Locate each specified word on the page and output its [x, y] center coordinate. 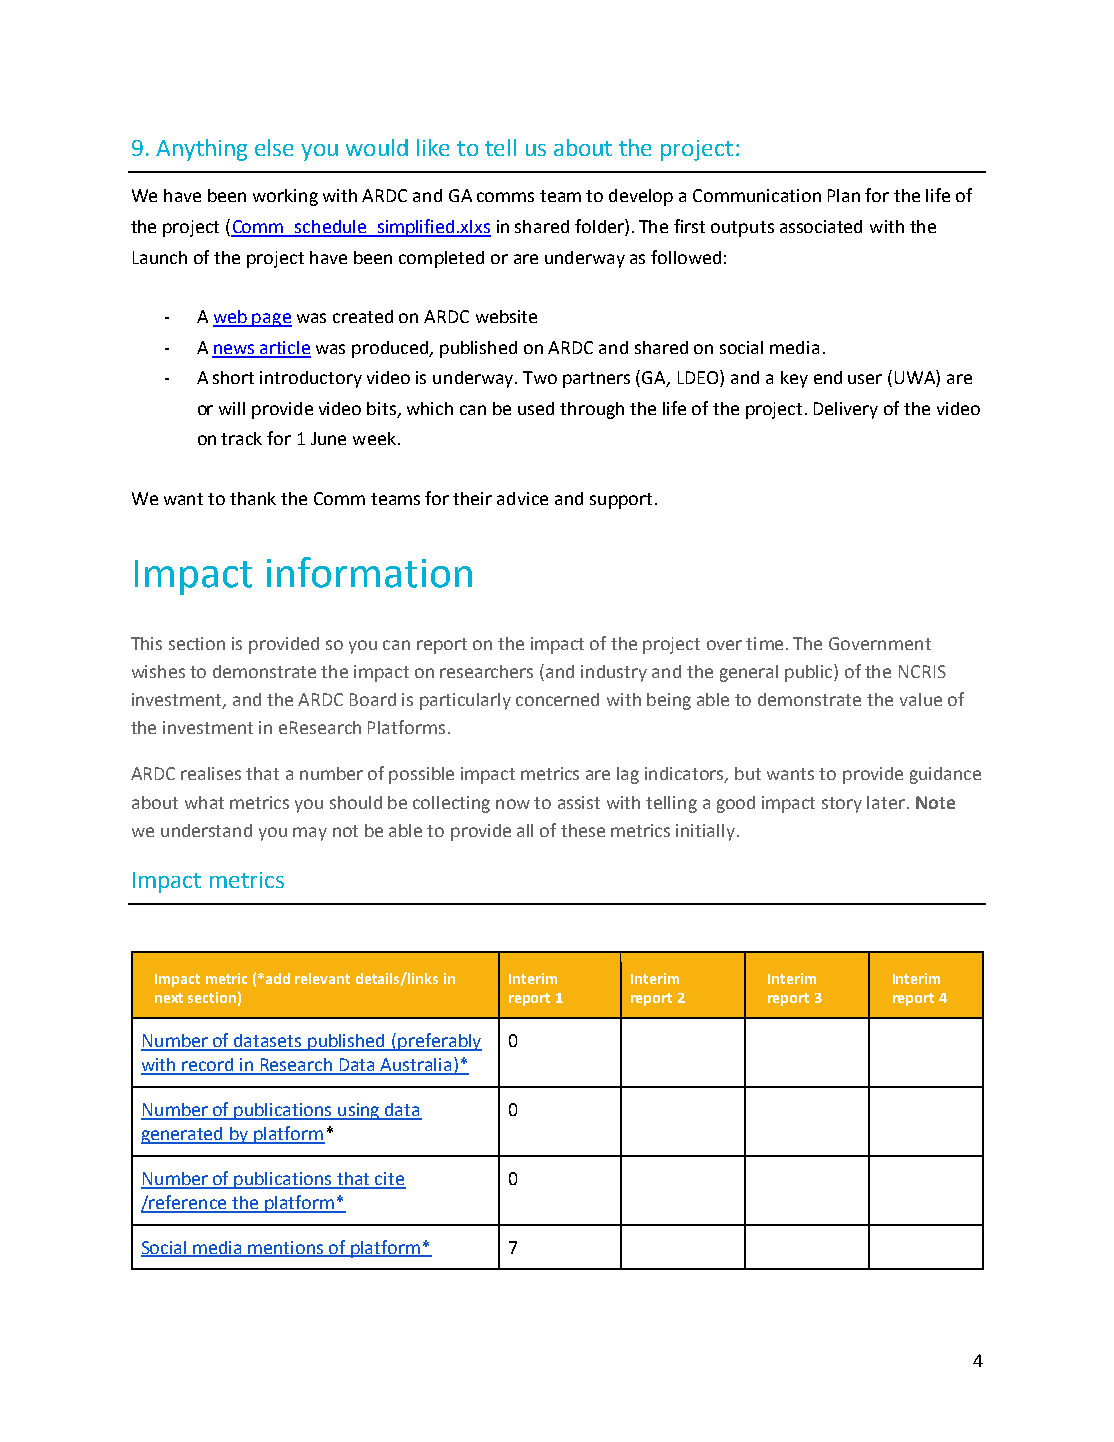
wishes [158, 671]
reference [189, 1203]
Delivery [846, 410]
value [921, 699]
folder [600, 227]
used [536, 408]
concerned [557, 699]
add [278, 978]
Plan [844, 195]
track [241, 438]
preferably [439, 1042]
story [842, 805]
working [285, 197]
